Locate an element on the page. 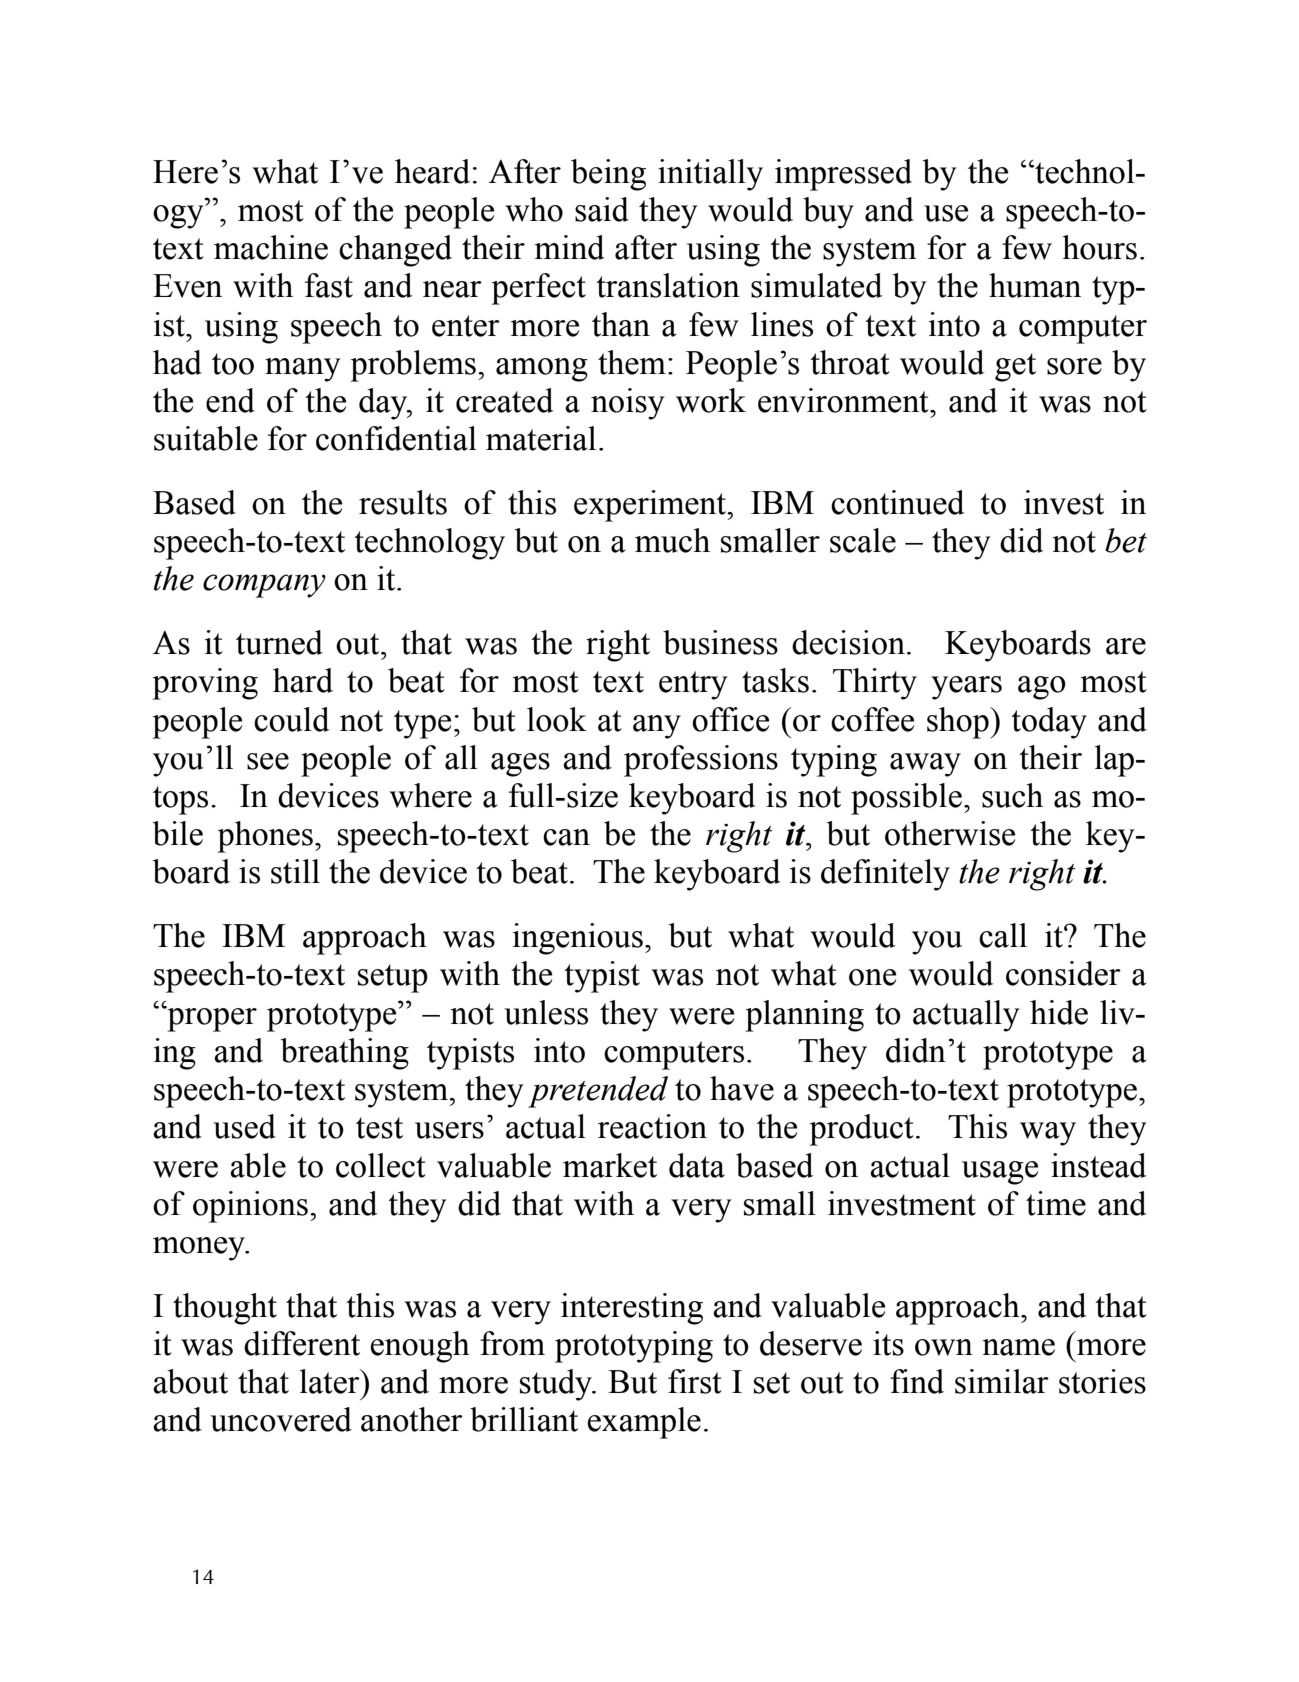 This document has width=1299, height=1682. professions is located at coordinates (701, 761).
